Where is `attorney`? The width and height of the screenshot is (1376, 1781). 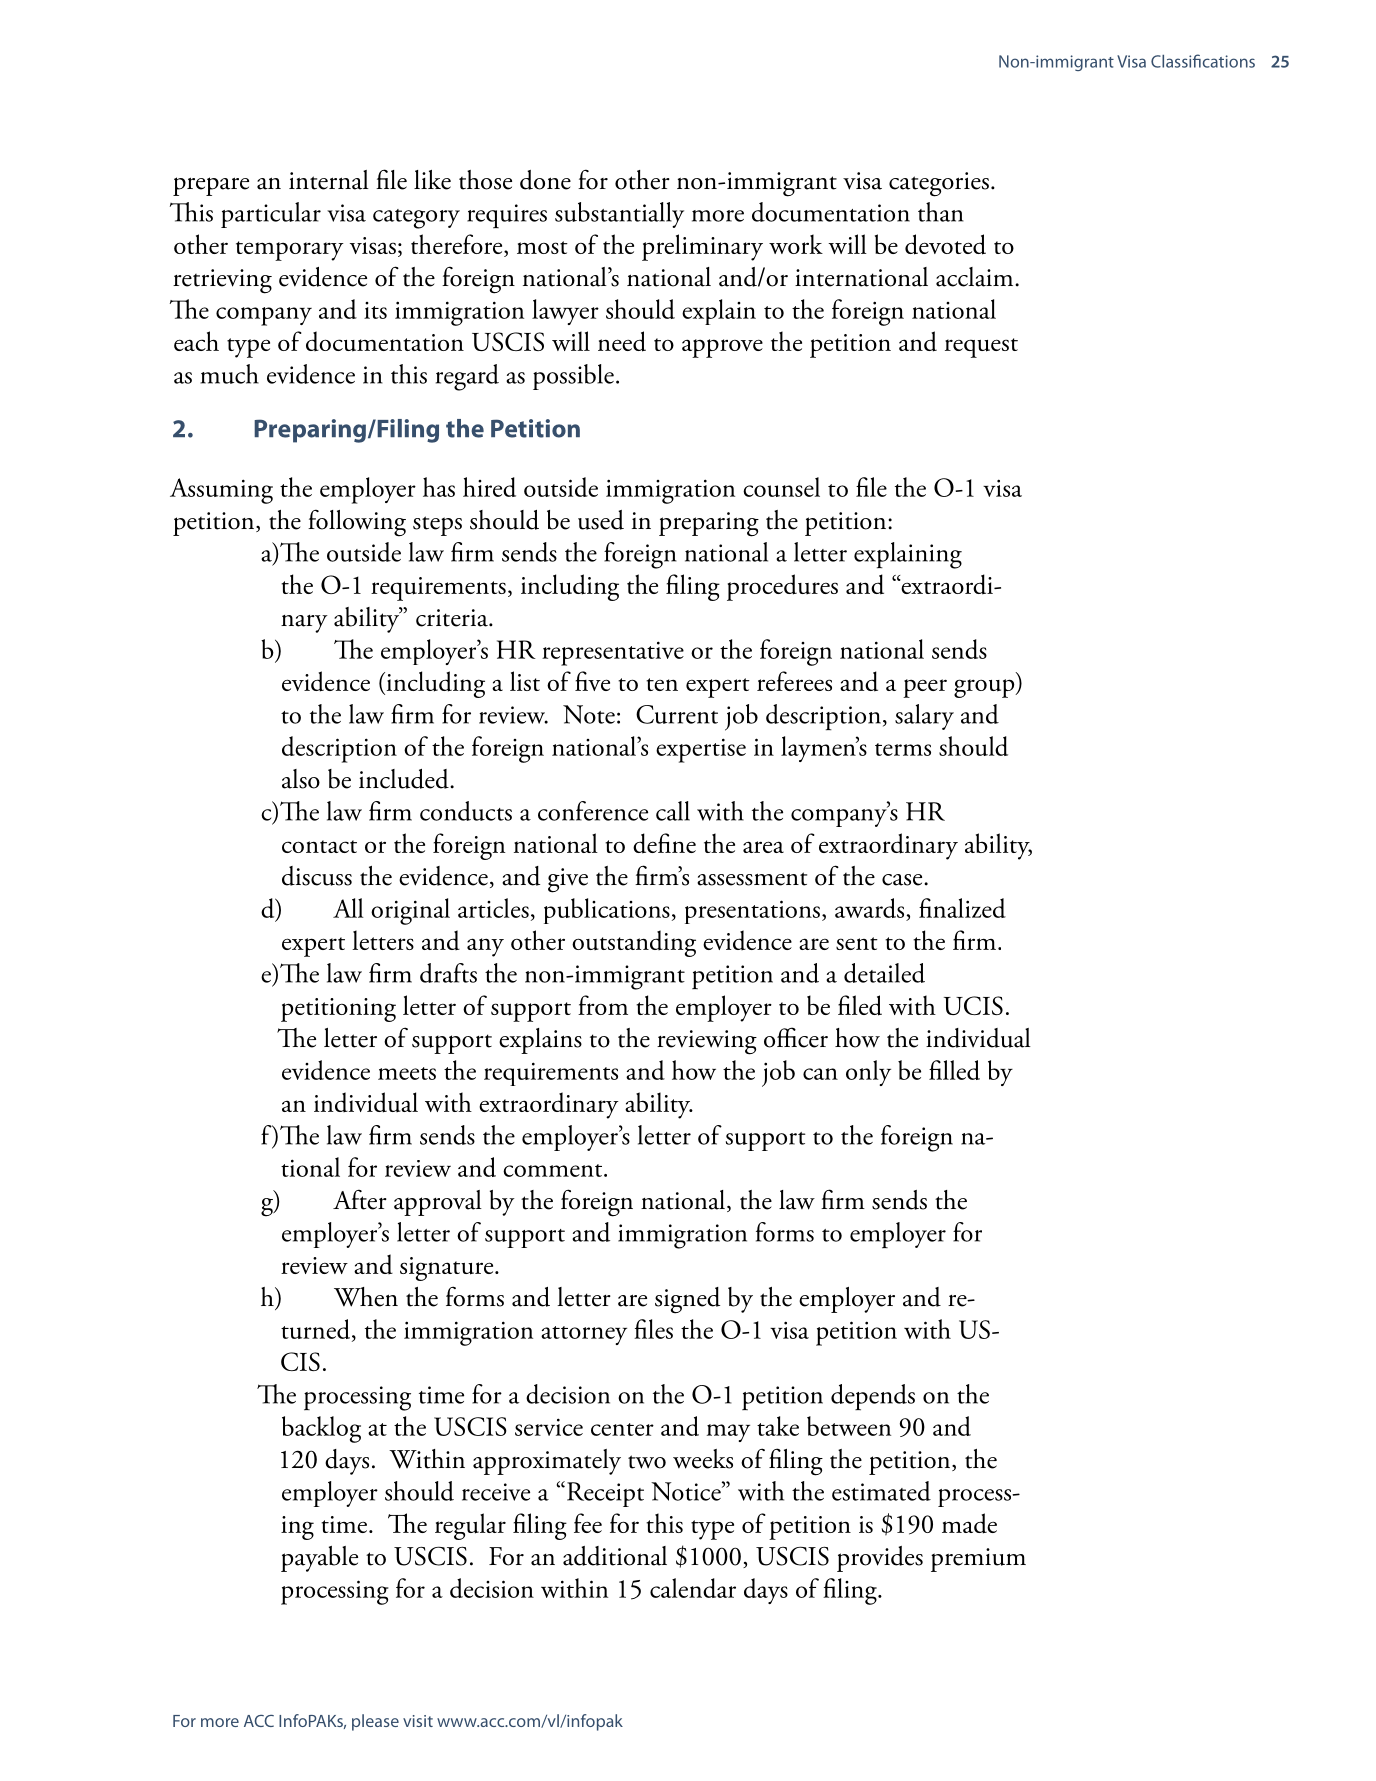
attorney is located at coordinates (584, 1335).
